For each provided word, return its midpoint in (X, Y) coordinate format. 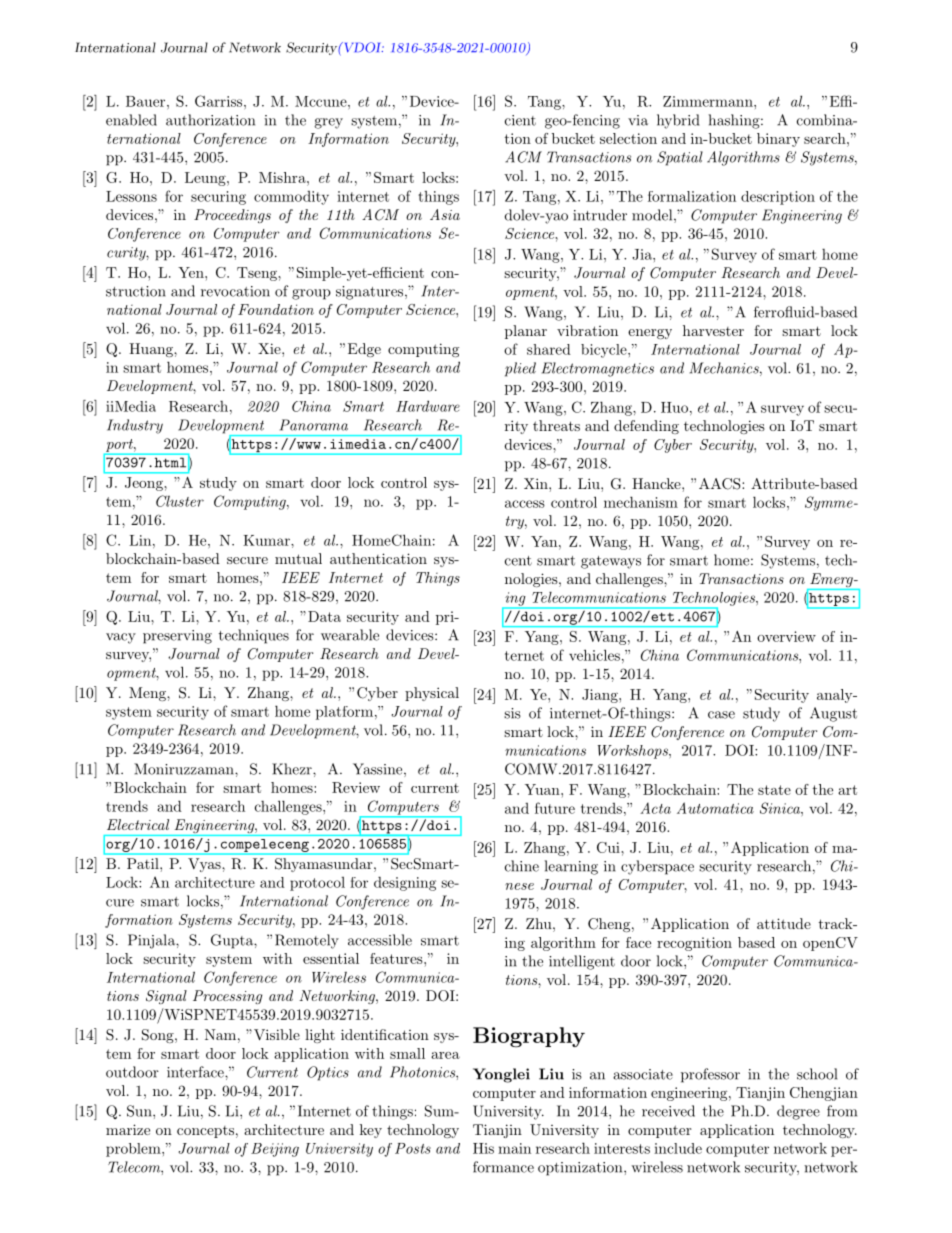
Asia (445, 214)
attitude (784, 923)
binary (778, 140)
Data (324, 616)
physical (432, 694)
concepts (205, 1132)
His (483, 1148)
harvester (713, 330)
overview (786, 636)
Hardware (428, 406)
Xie (270, 348)
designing (405, 884)
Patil (144, 863)
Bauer (147, 101)
